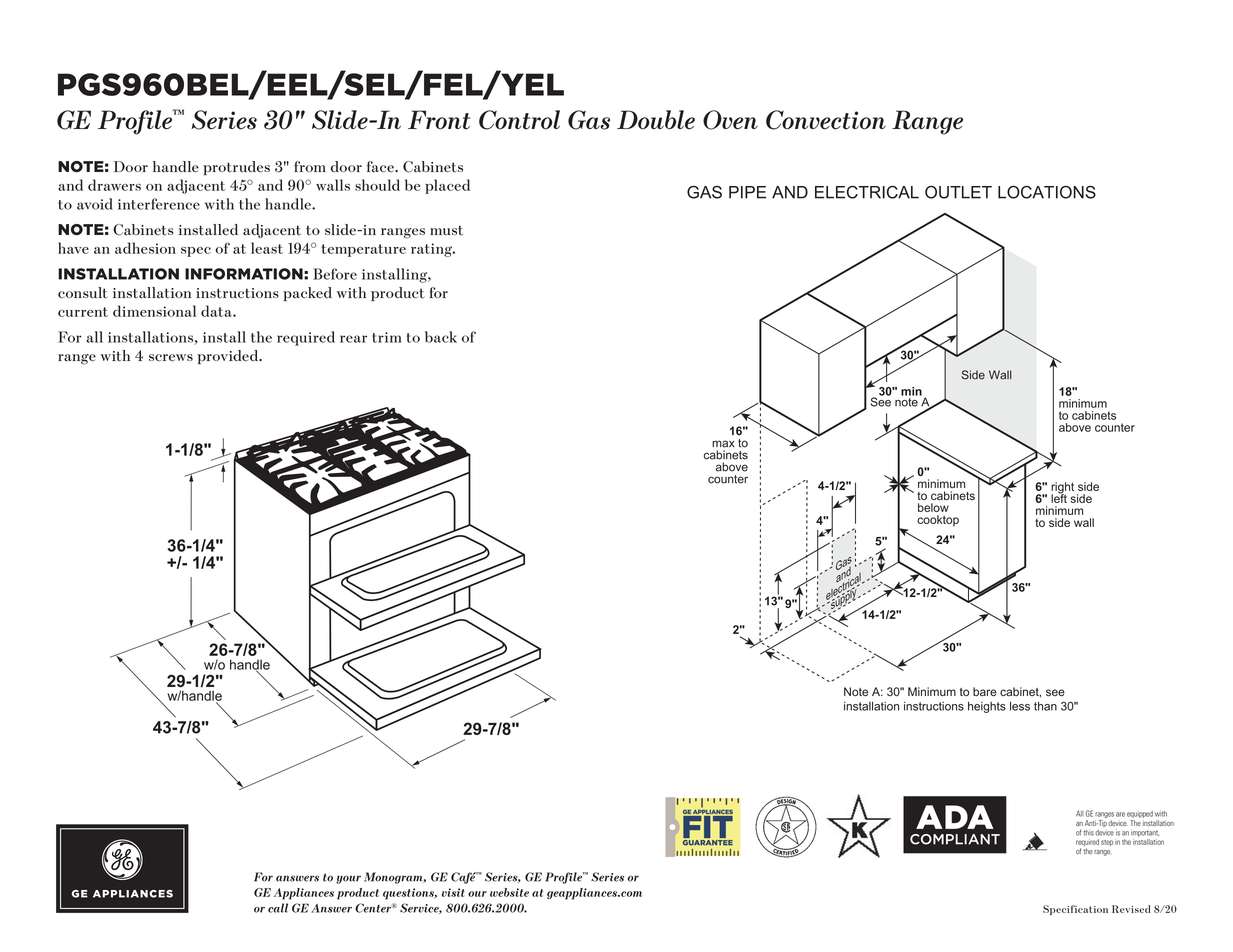  What do you see at coordinates (955, 839) in the screenshot?
I see `COMPLIANT` at bounding box center [955, 839].
